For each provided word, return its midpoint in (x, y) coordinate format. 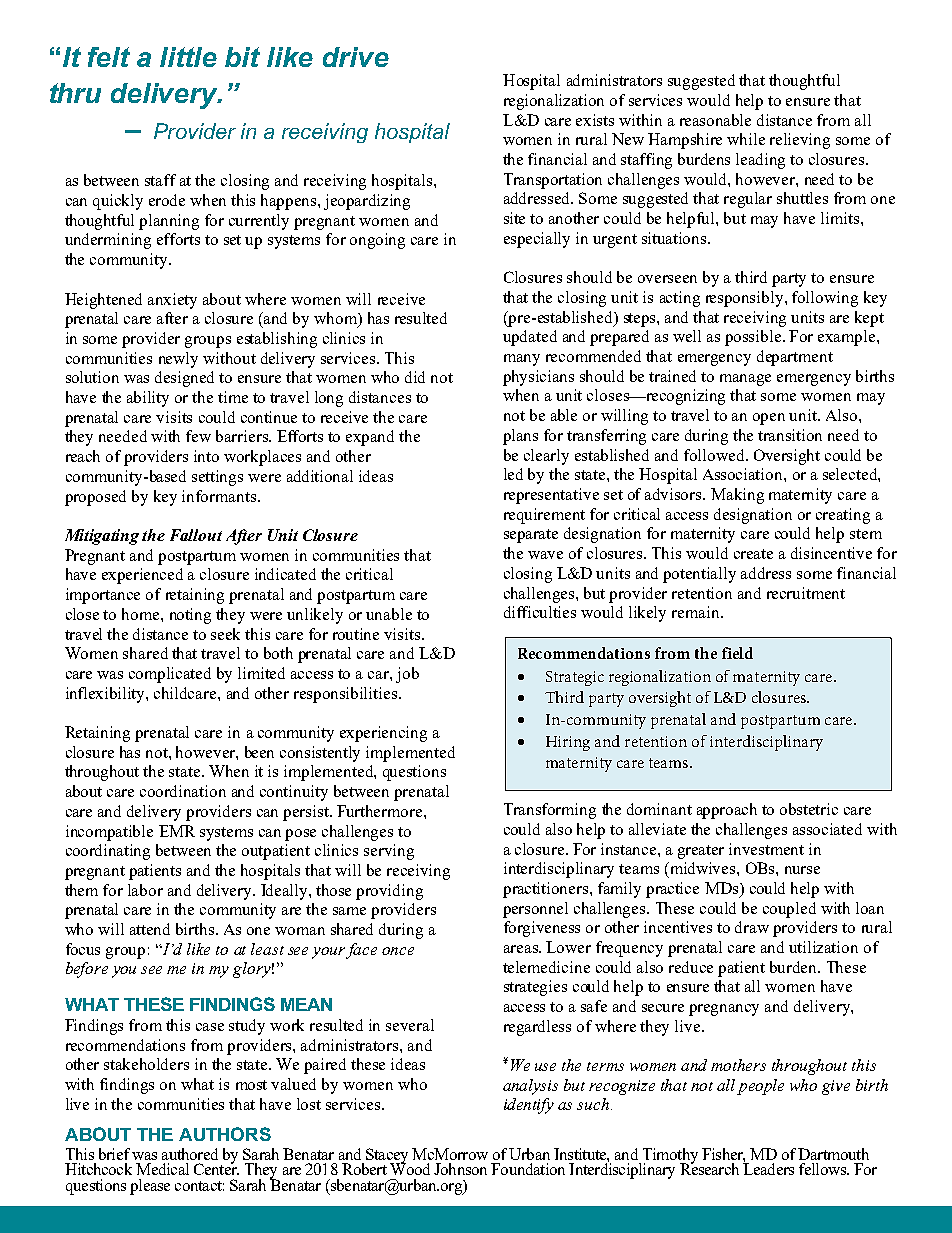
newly (178, 360)
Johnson (460, 1169)
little (188, 57)
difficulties (540, 612)
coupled (789, 910)
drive (356, 57)
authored (190, 1154)
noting (190, 616)
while (746, 139)
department (795, 358)
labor (145, 890)
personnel (535, 910)
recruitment (806, 593)
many (522, 360)
